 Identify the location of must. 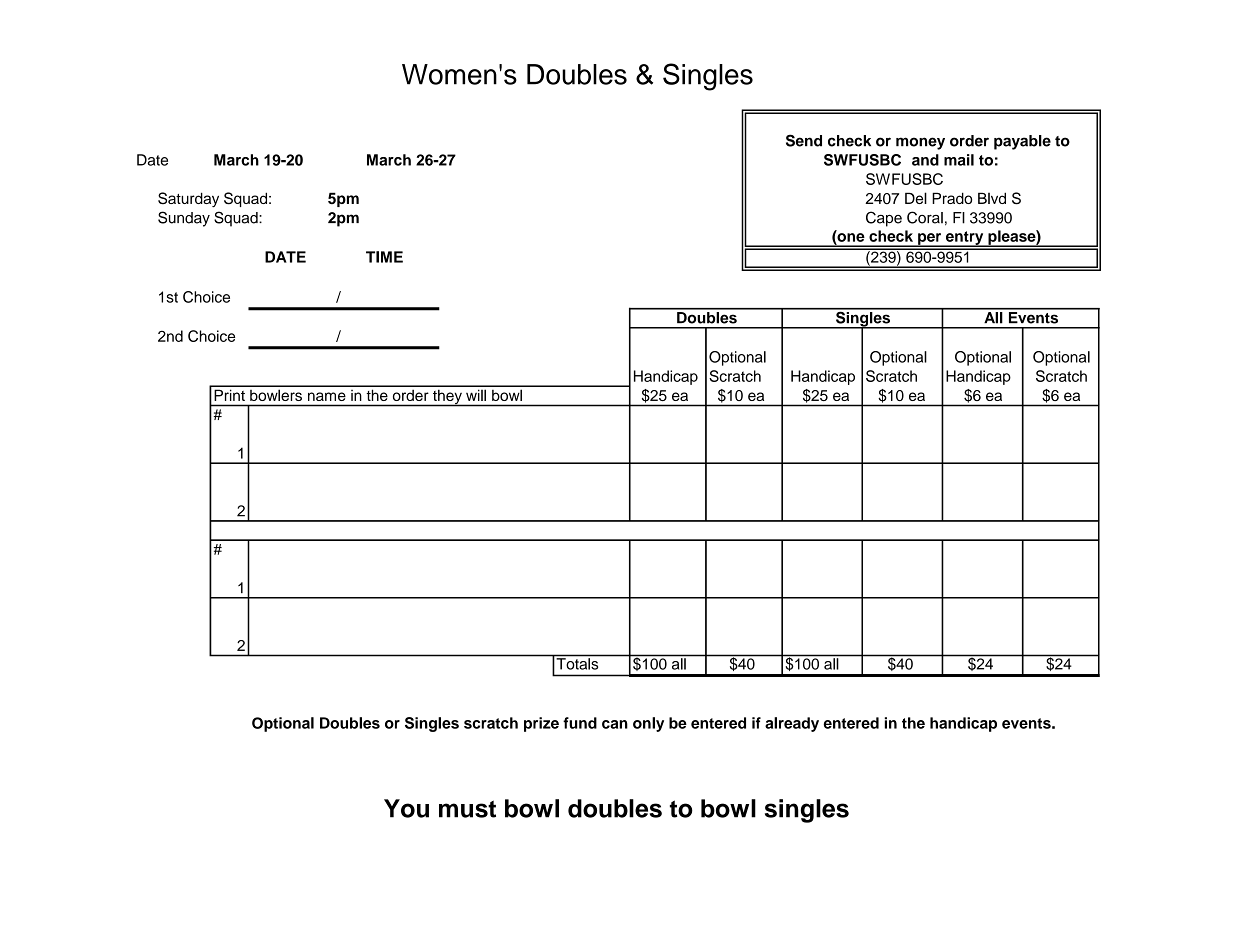
(467, 809).
